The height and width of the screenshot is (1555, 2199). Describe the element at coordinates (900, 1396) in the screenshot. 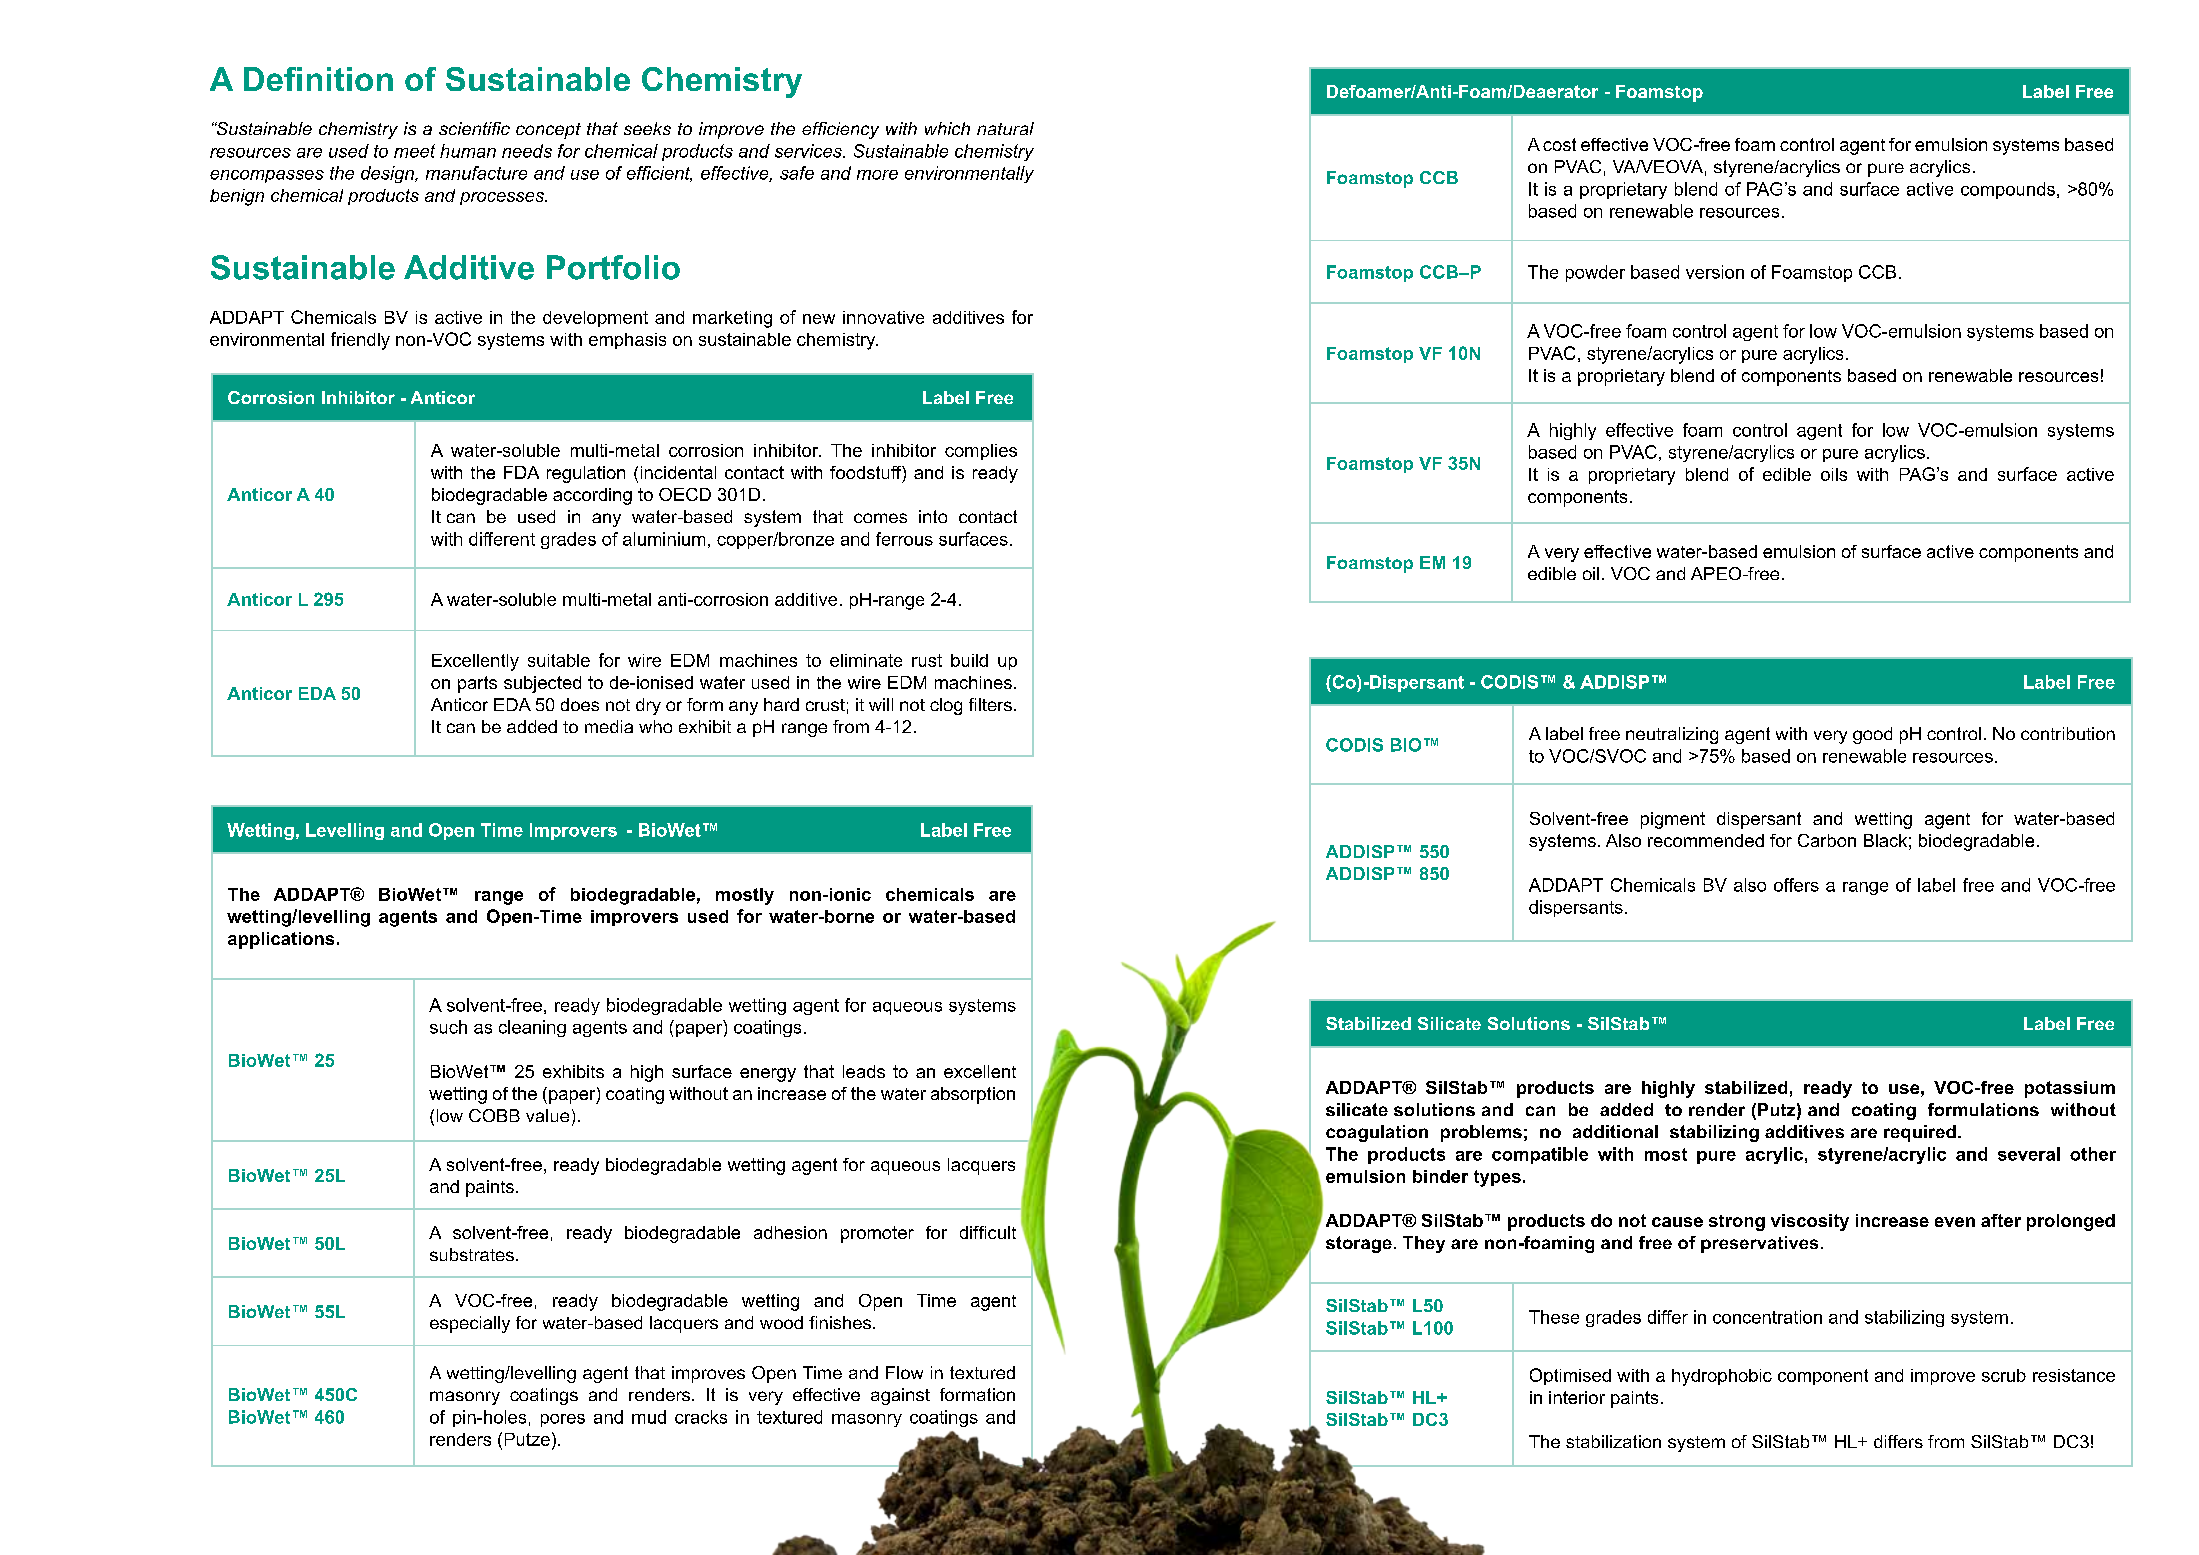

I see `against` at that location.
